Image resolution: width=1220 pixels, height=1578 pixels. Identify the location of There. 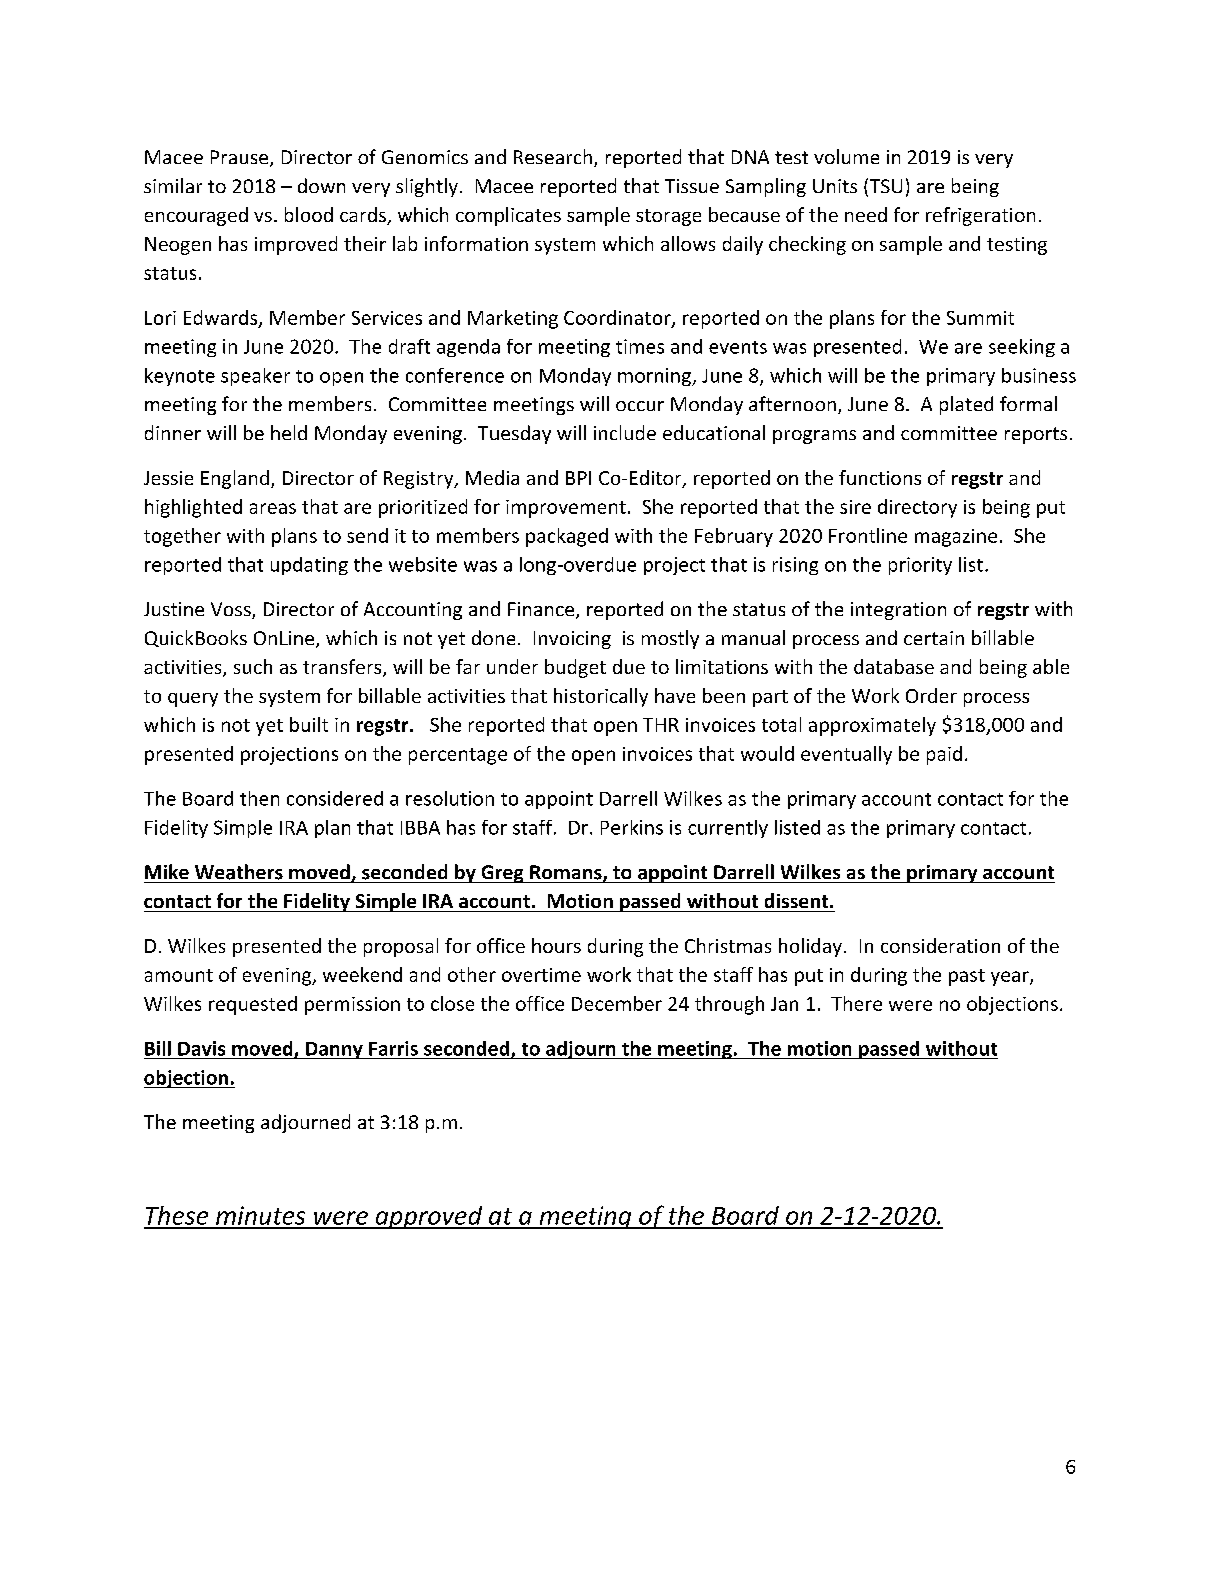
(856, 1003).
